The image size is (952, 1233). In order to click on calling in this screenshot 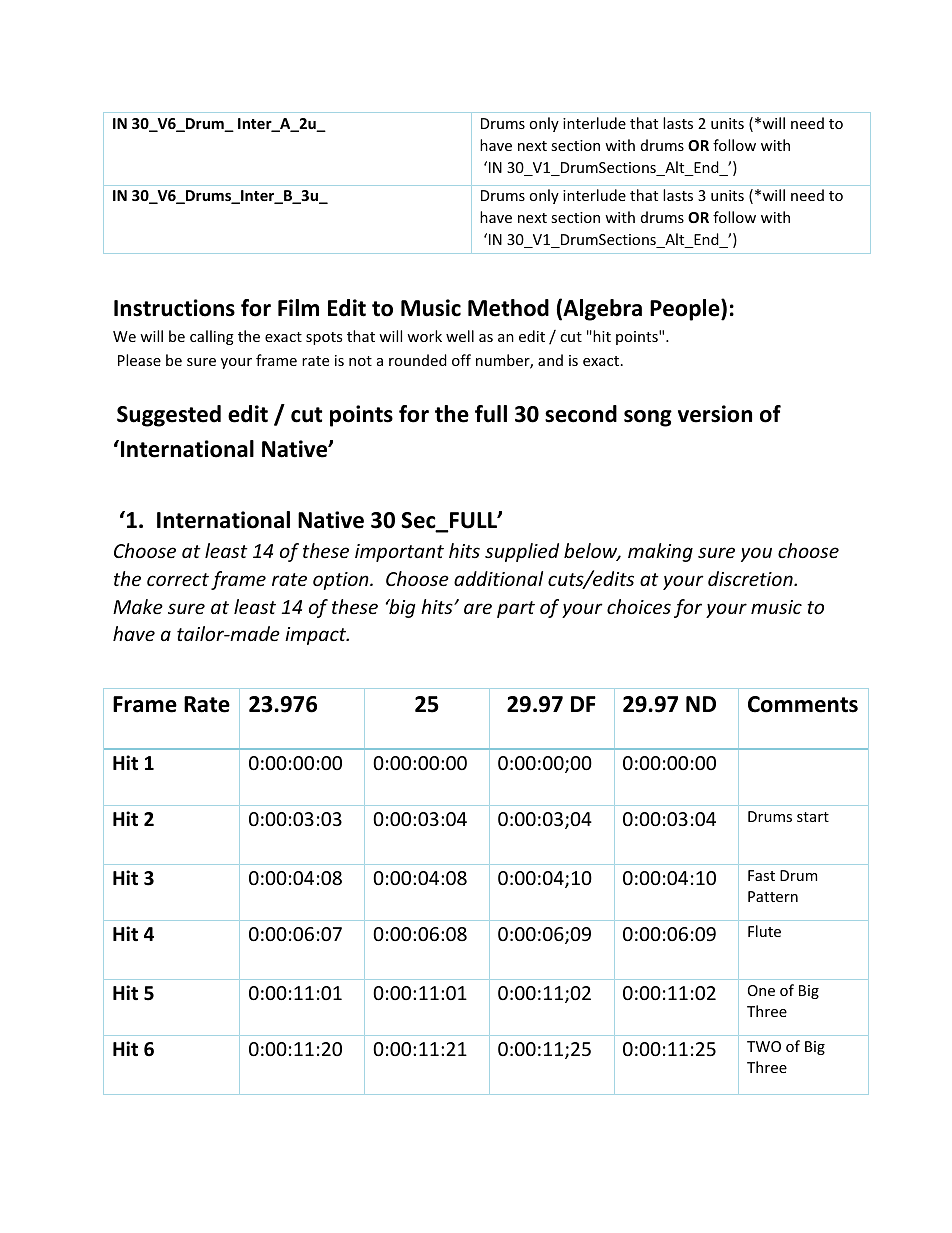, I will do `click(212, 337)`.
